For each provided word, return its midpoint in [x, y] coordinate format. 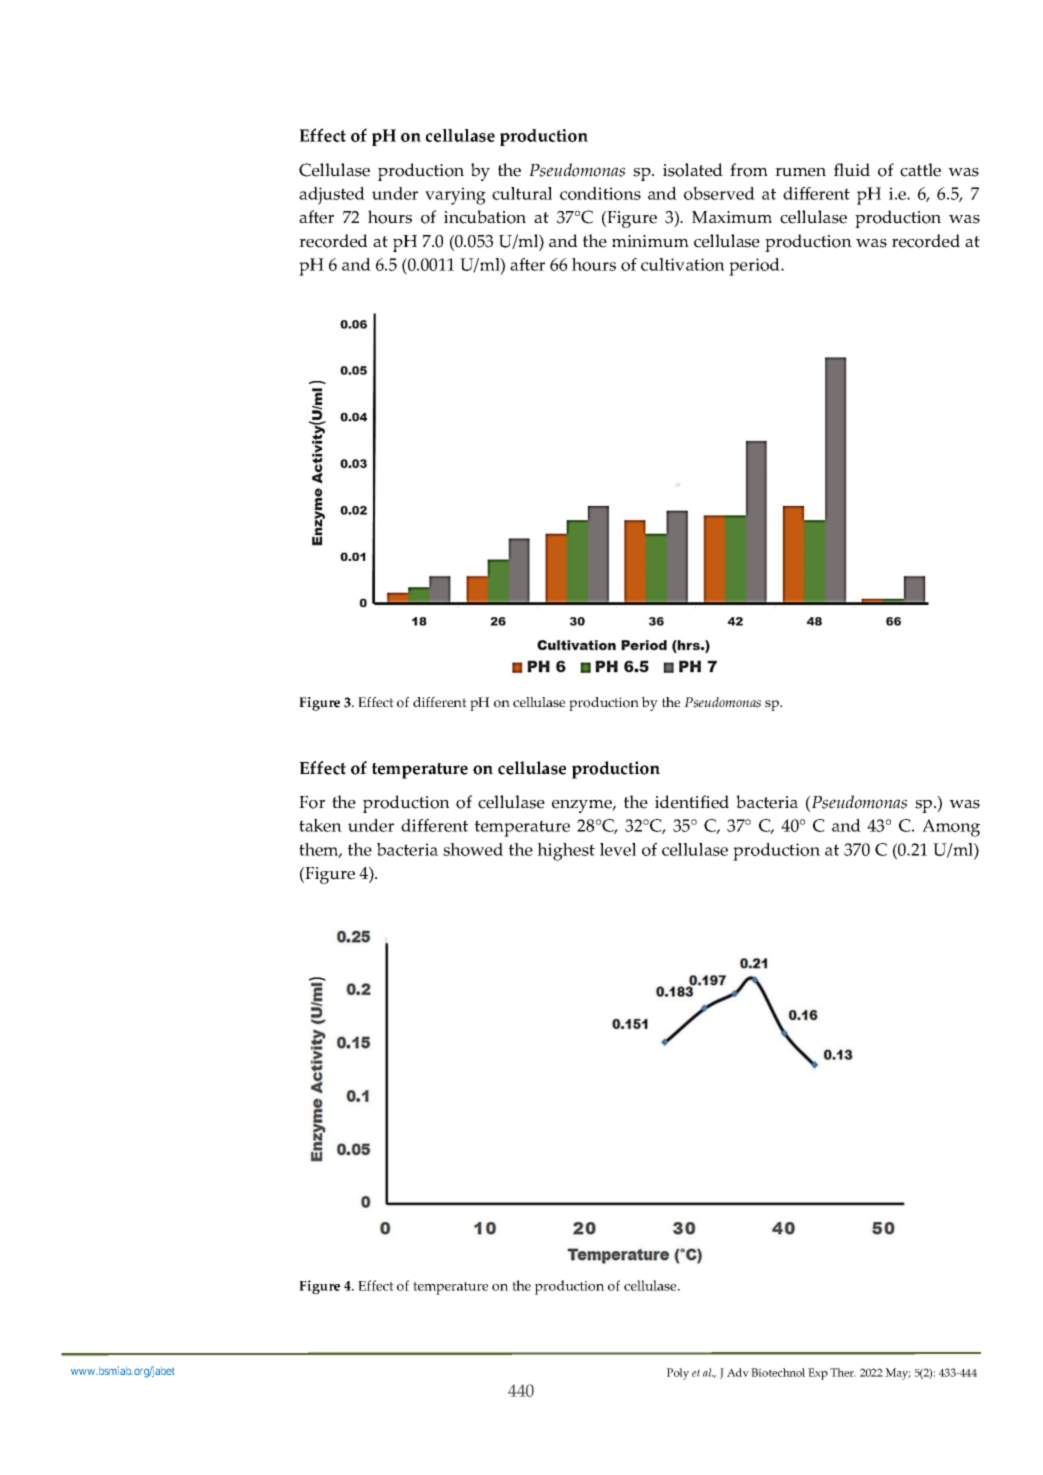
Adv [738, 1372]
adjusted [332, 196]
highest [566, 852]
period [756, 267]
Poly [678, 1374]
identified [692, 802]
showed [473, 849]
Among [951, 828]
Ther [843, 1372]
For [312, 802]
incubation [485, 217]
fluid [852, 170]
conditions [600, 193]
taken [320, 825]
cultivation [683, 264]
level [618, 849]
